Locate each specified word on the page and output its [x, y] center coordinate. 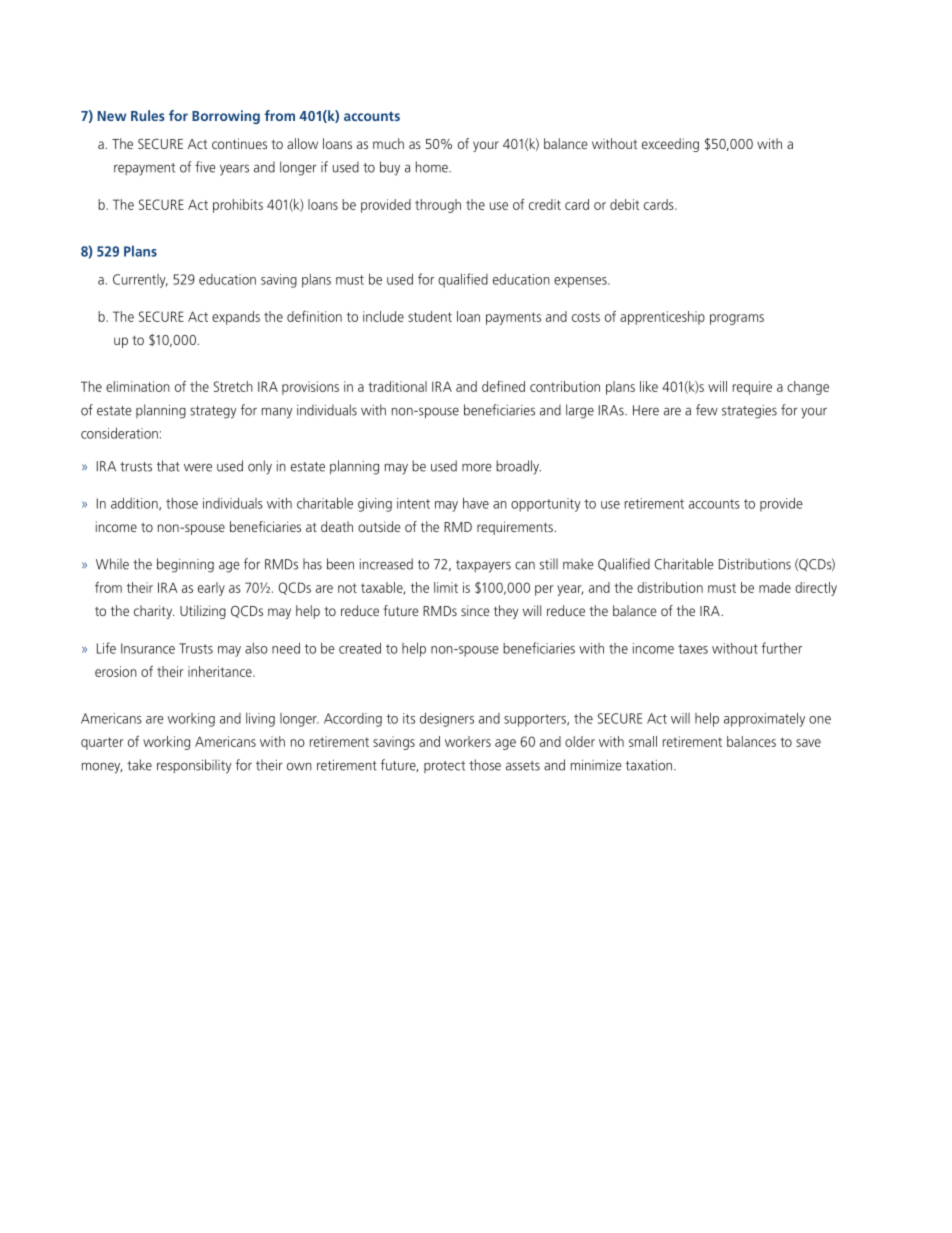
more [477, 467]
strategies [749, 412]
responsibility [194, 766]
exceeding [670, 145]
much [388, 143]
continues [239, 143]
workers [468, 741]
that [168, 466]
